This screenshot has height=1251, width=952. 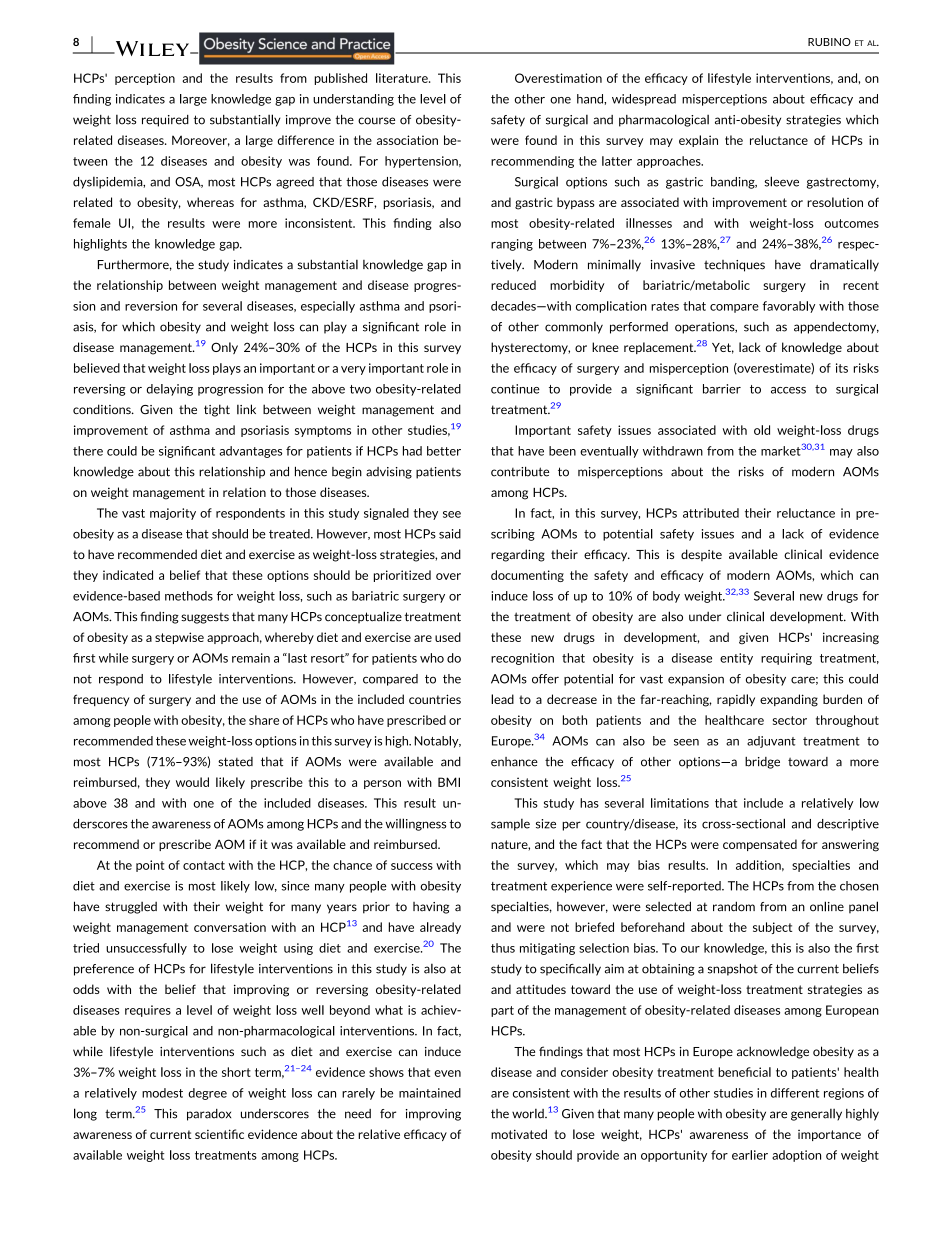 What do you see at coordinates (217, 410) in the screenshot?
I see `tight` at bounding box center [217, 410].
